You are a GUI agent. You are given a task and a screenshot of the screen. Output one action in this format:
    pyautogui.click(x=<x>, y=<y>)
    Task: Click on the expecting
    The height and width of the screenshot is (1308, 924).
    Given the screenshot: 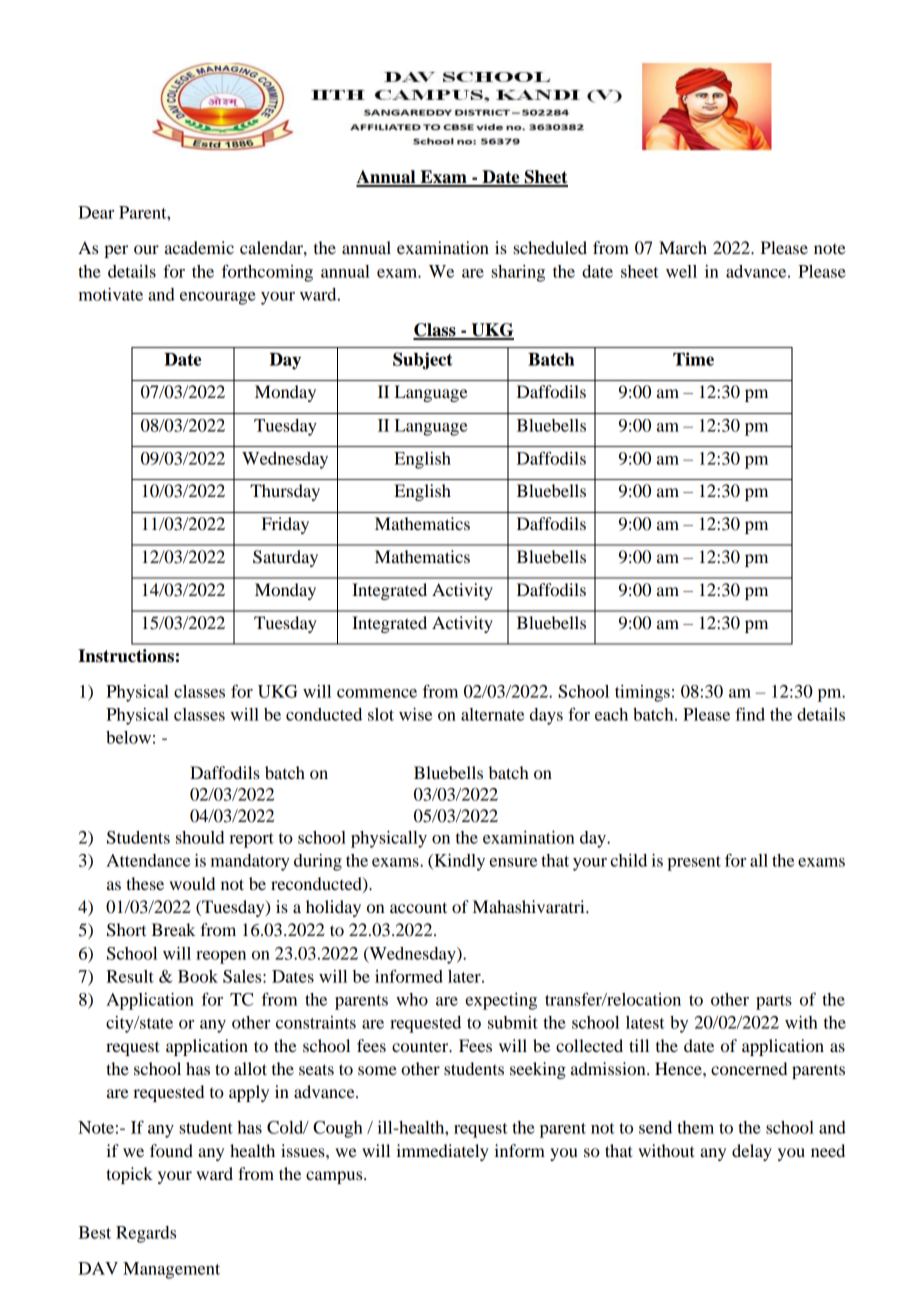 What is the action you would take?
    pyautogui.click(x=501, y=1001)
